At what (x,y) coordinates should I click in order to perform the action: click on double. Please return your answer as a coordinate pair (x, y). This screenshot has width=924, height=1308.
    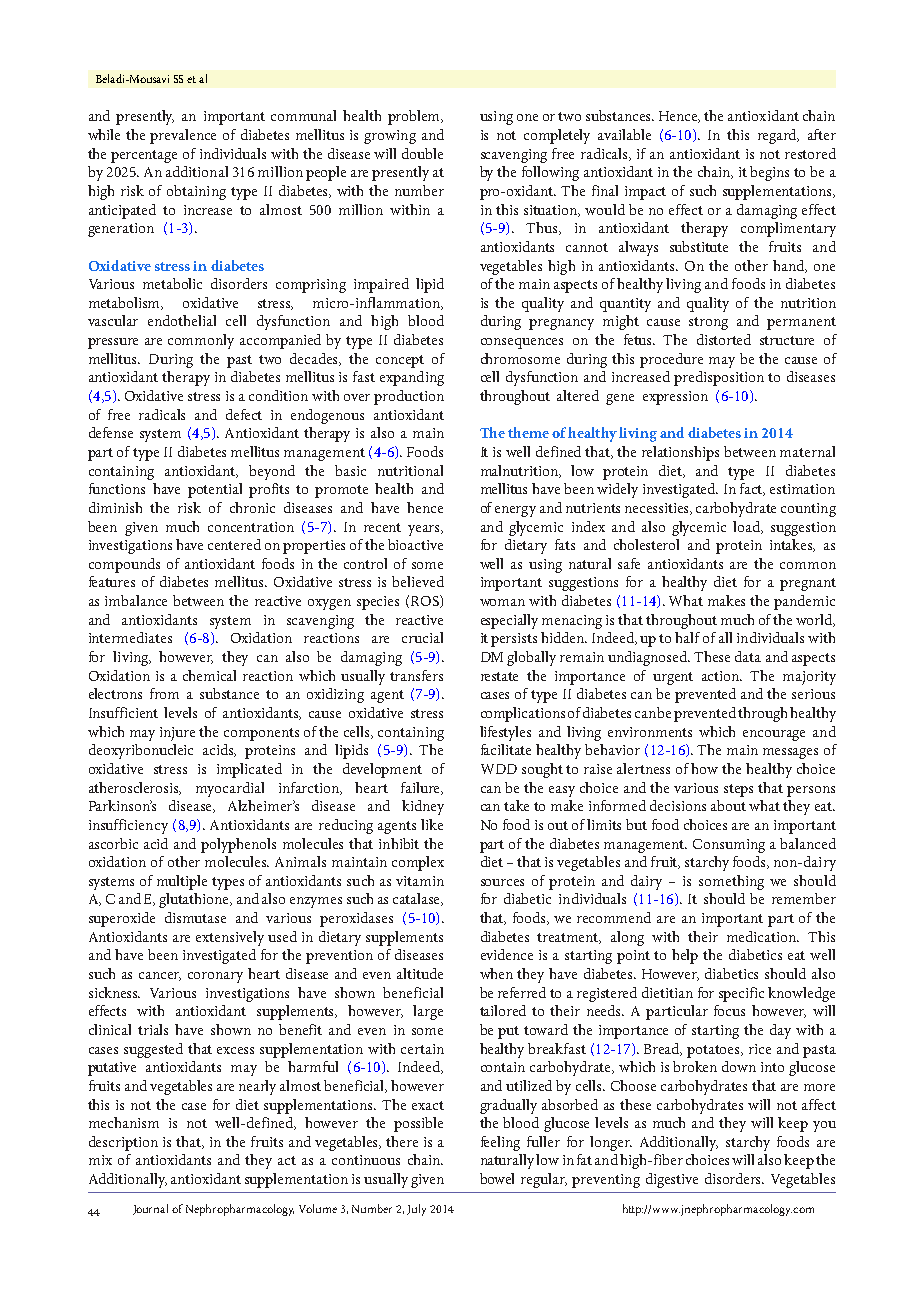
    Looking at the image, I should click on (422, 153).
